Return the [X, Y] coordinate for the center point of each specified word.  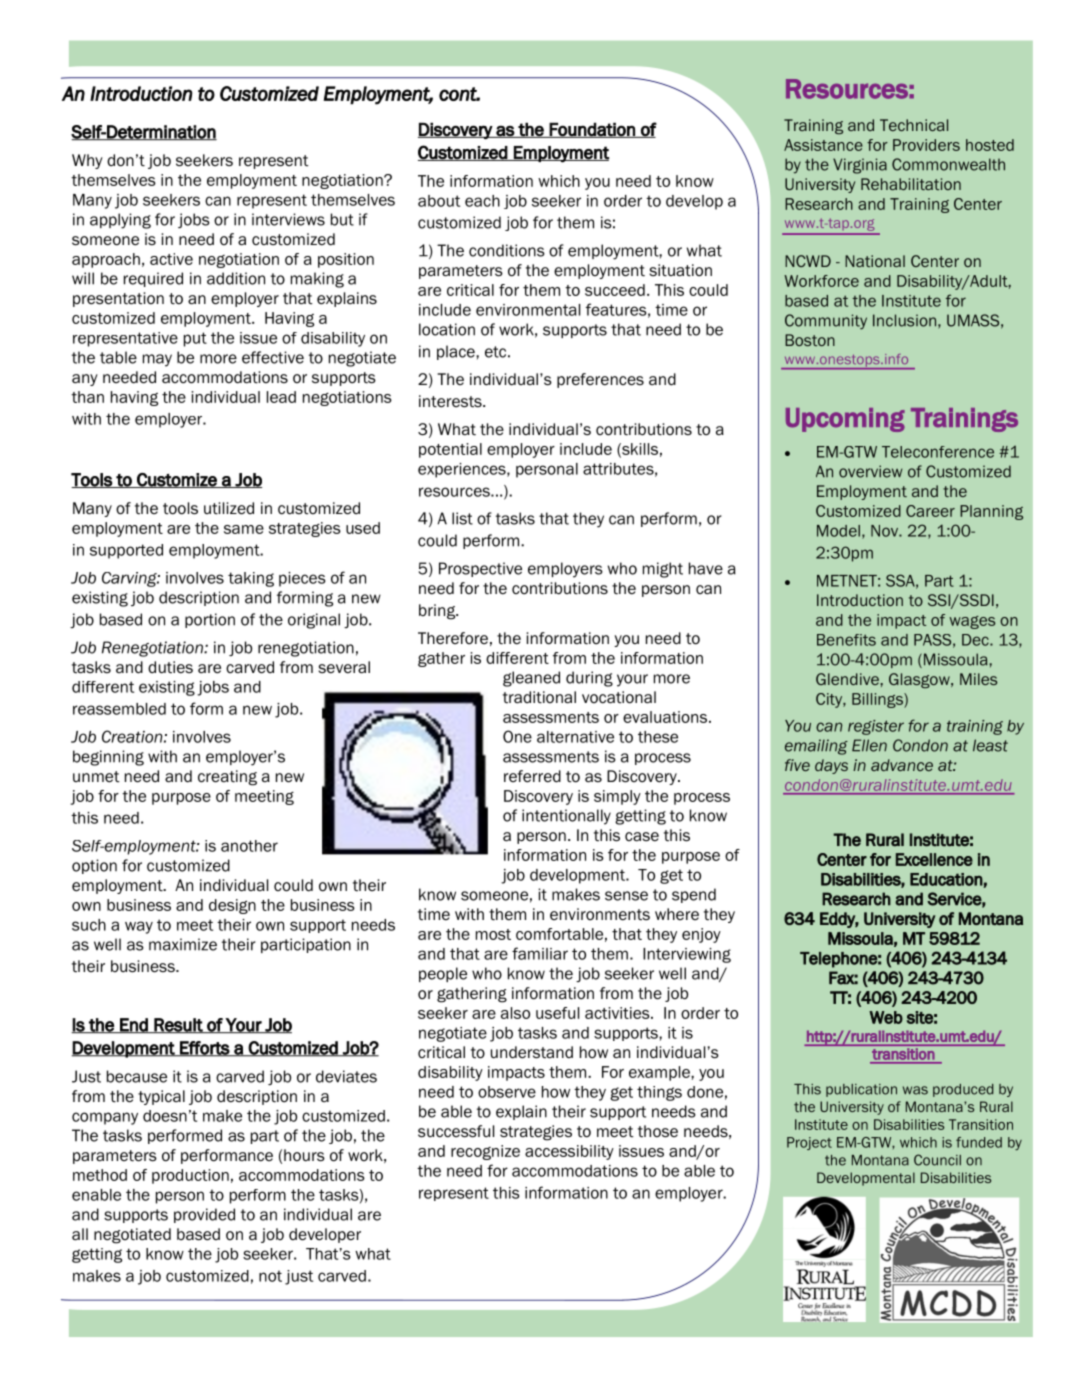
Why [87, 161]
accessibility [569, 1152]
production [190, 1176]
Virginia [860, 166]
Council [937, 1160]
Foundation [592, 130]
